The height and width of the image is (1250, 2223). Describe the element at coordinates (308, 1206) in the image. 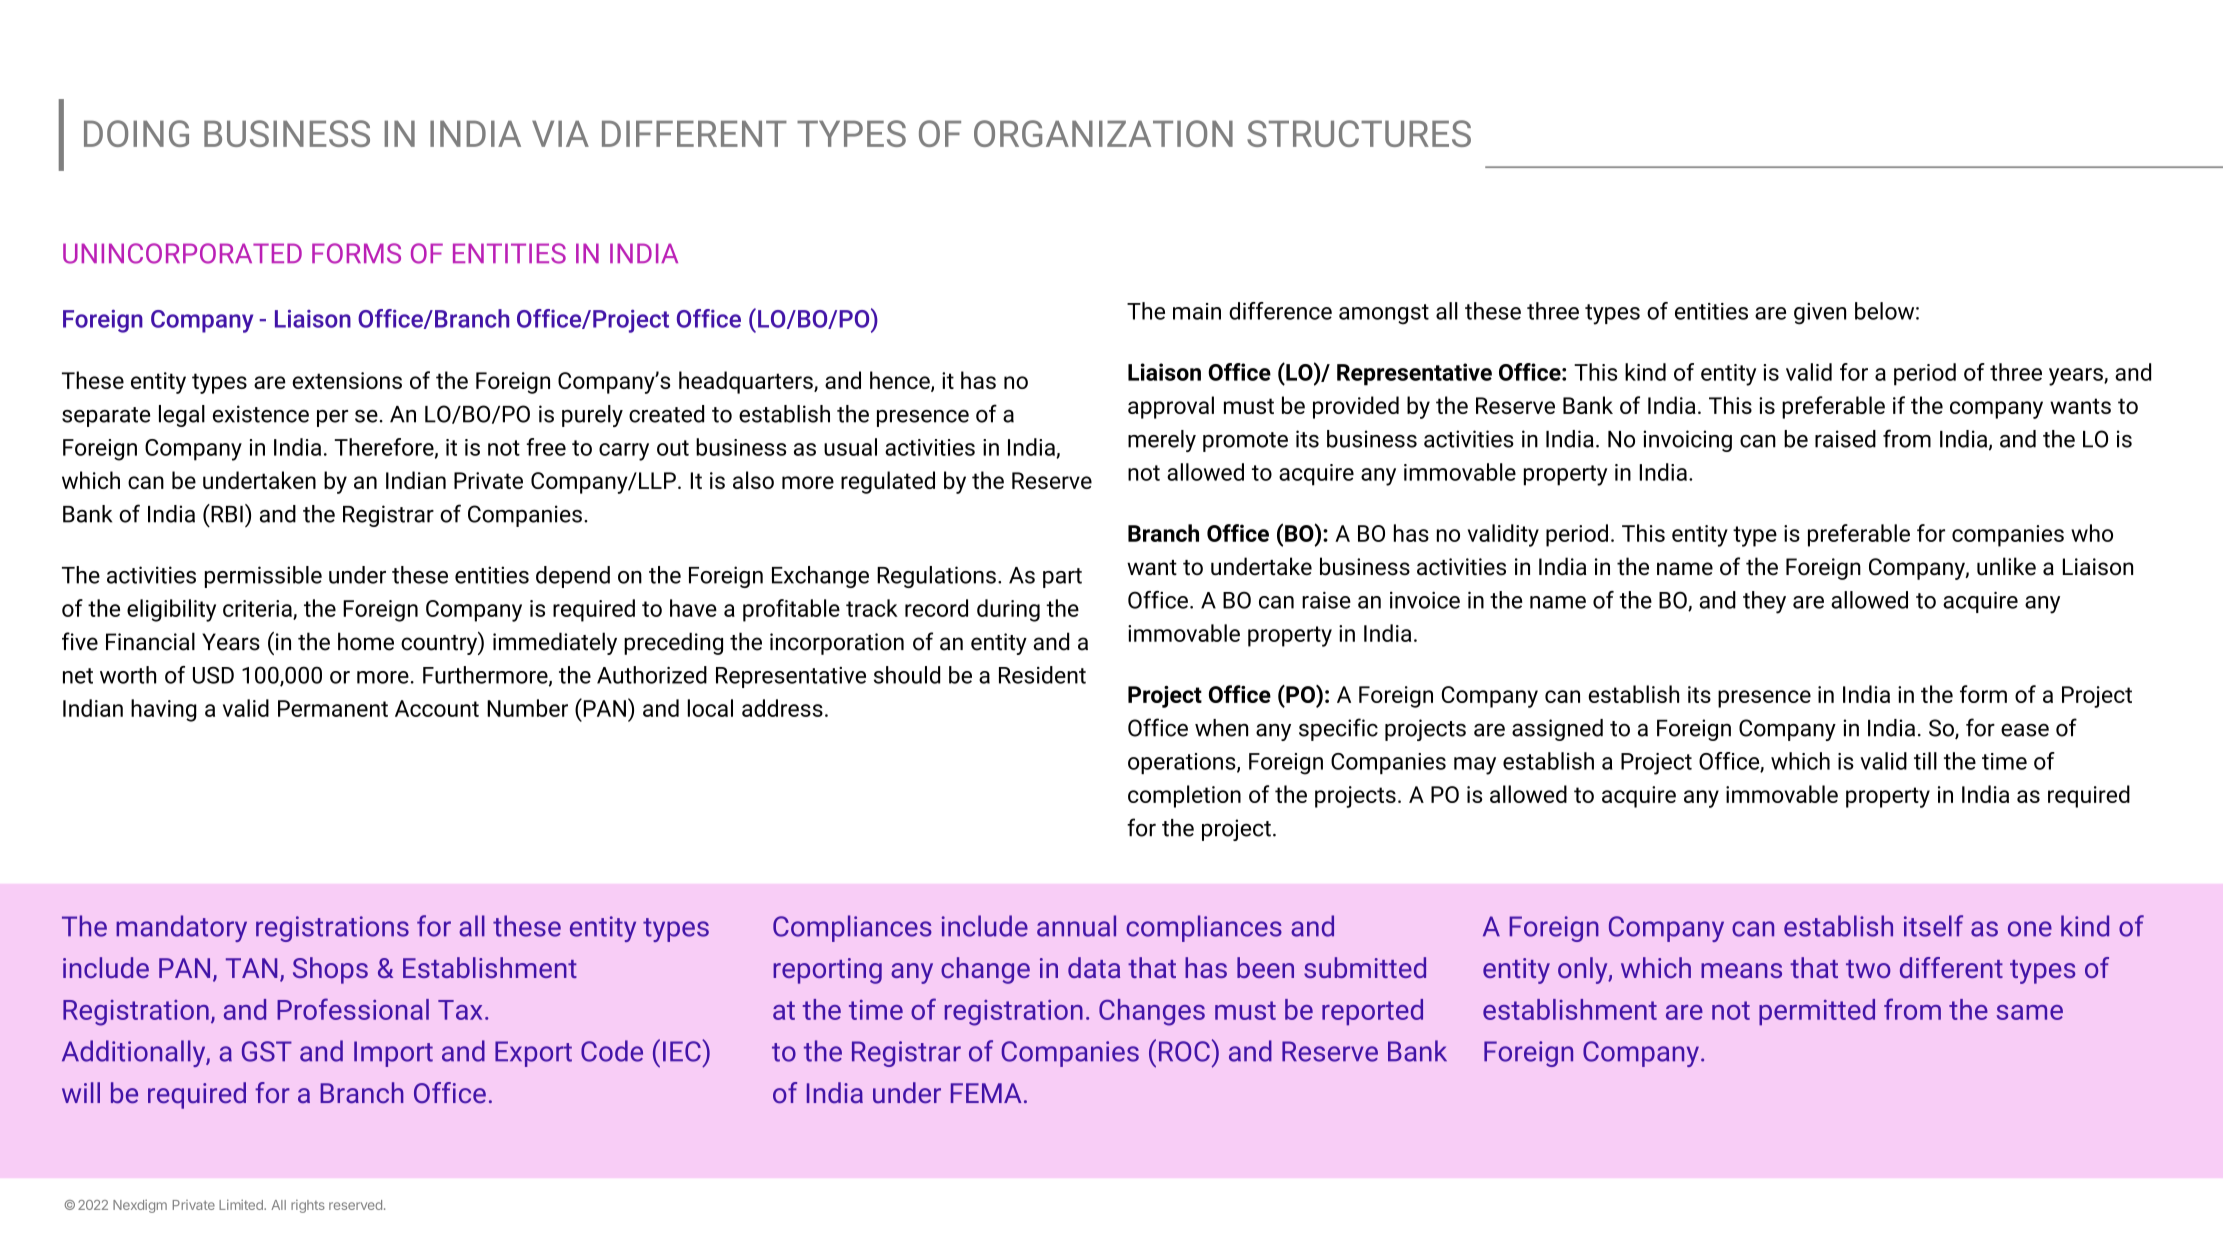

I see `rights` at that location.
